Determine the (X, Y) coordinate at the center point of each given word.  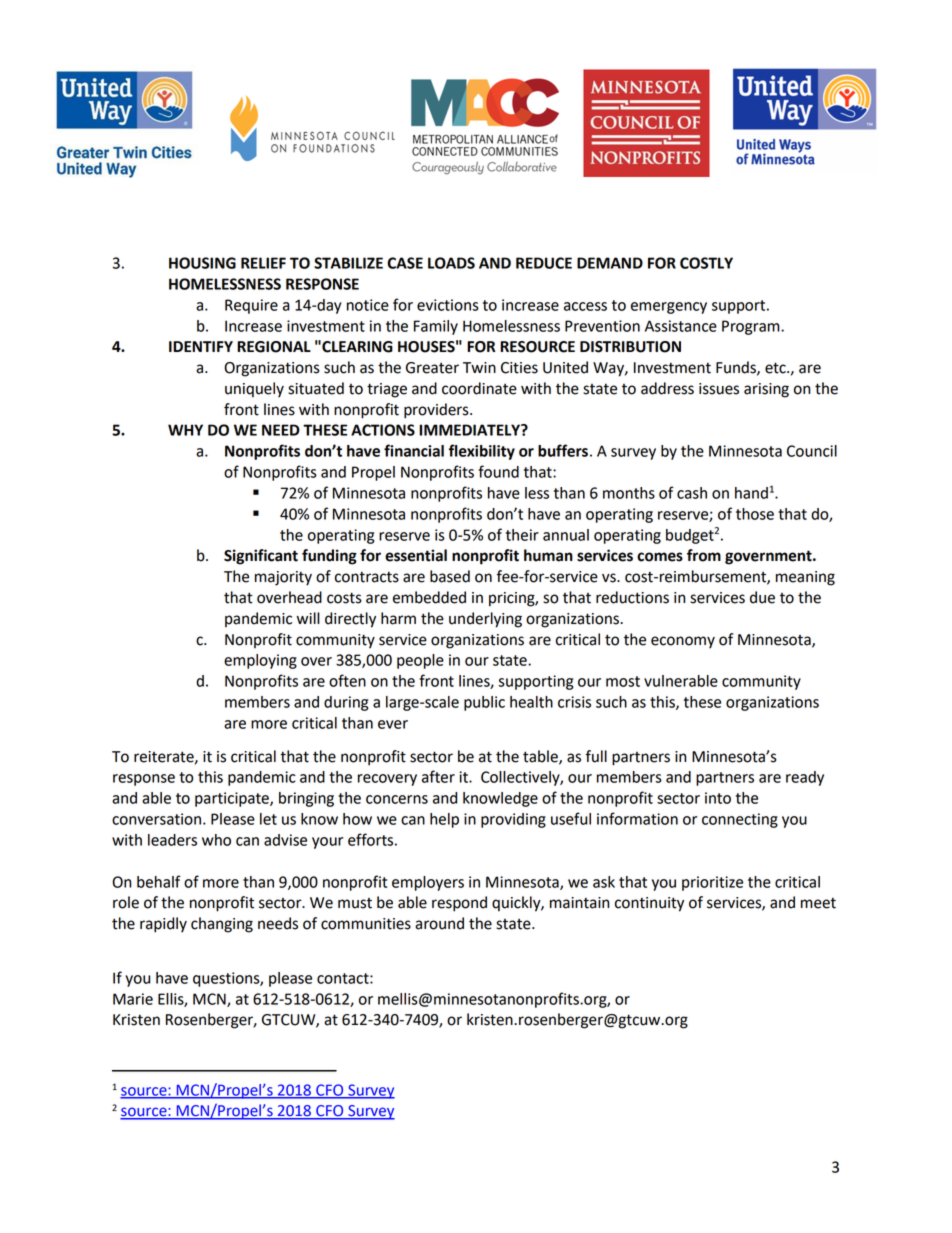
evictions (448, 305)
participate (233, 799)
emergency (669, 308)
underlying (485, 620)
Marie (133, 999)
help (444, 820)
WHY (185, 430)
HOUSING (202, 263)
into (718, 798)
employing (260, 661)
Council (812, 451)
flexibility (482, 452)
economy (683, 642)
